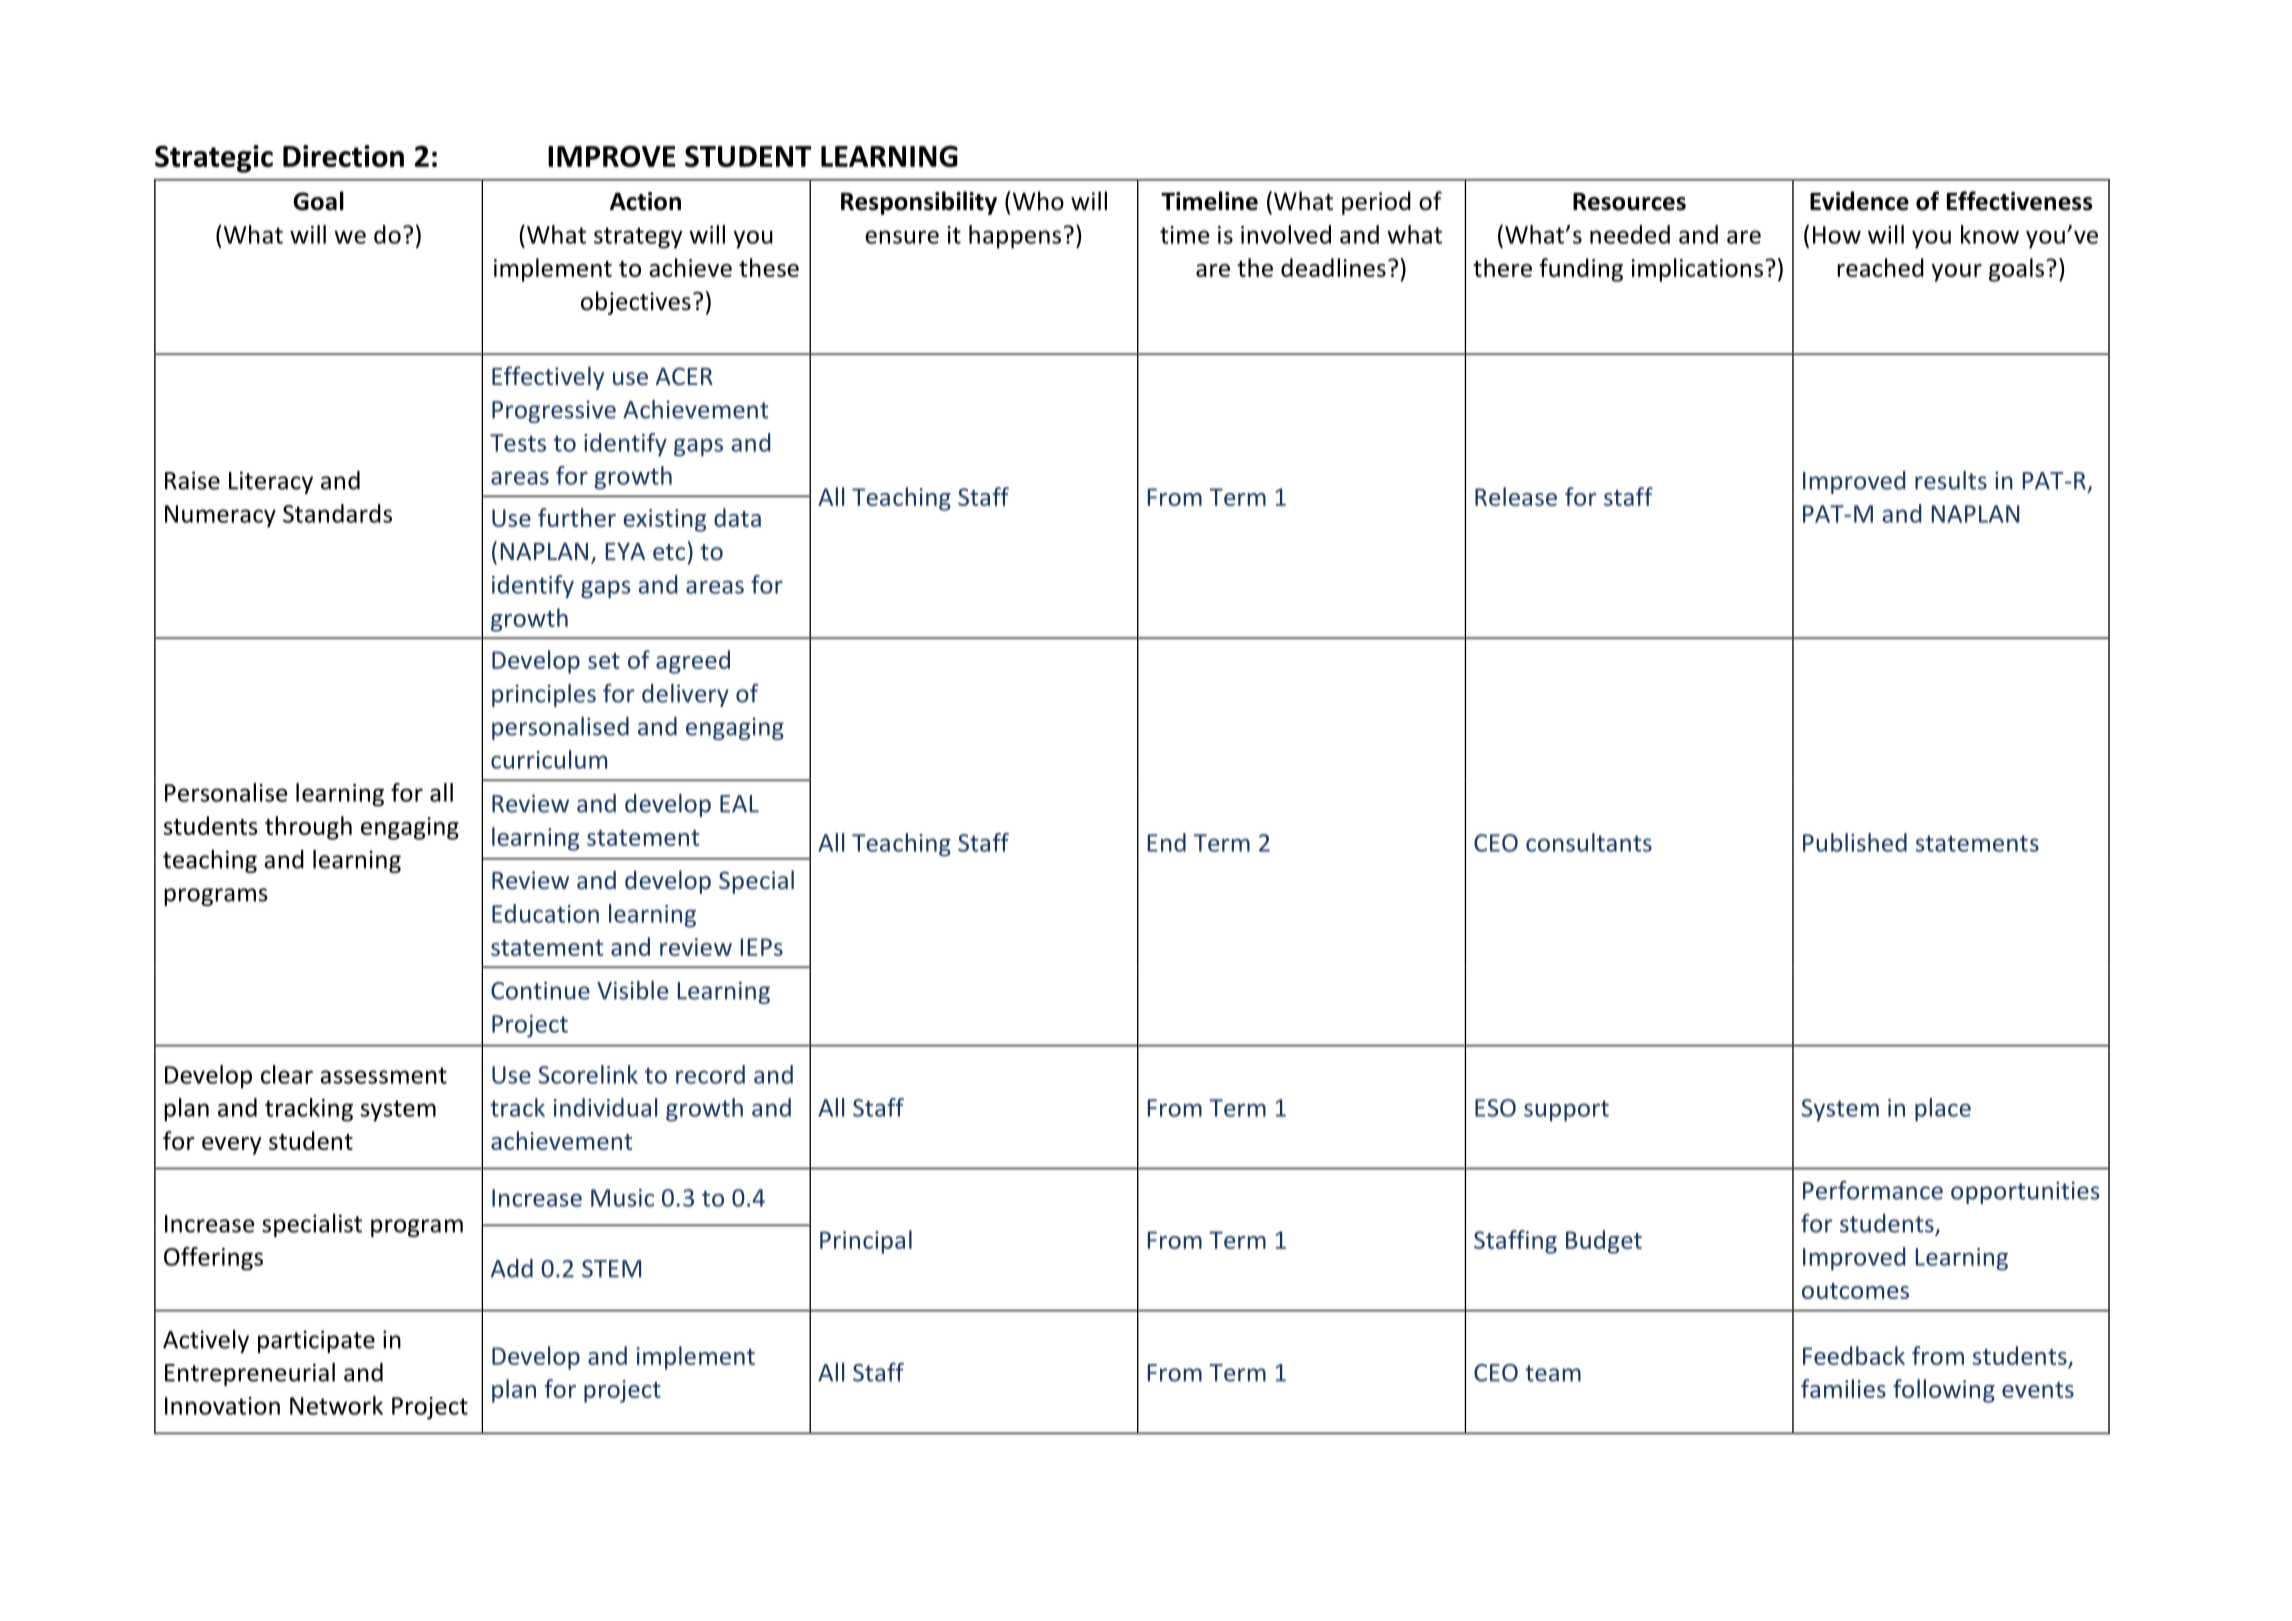 The image size is (2292, 1621). Describe the element at coordinates (1037, 201) in the image. I see `Who` at that location.
